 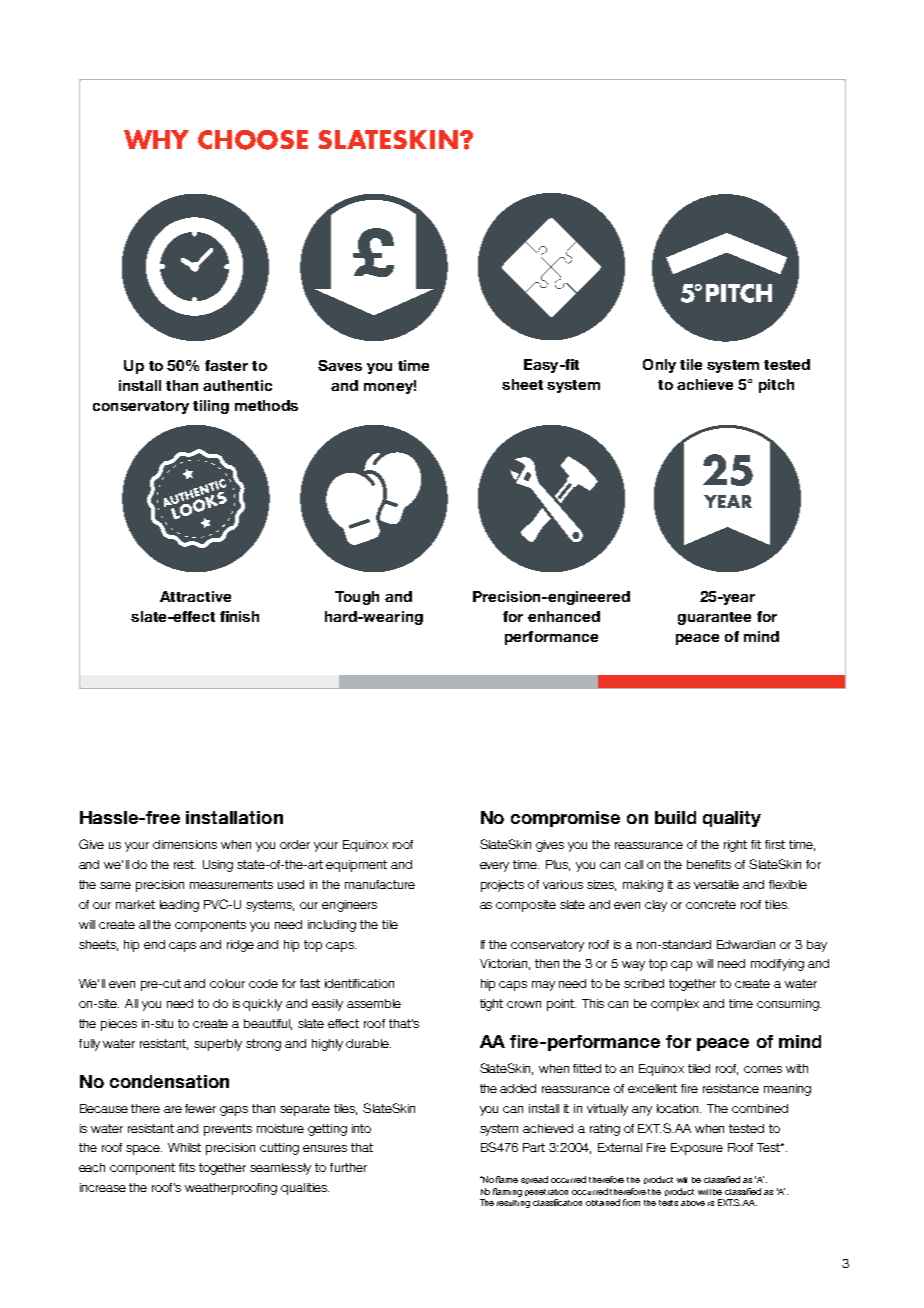 I want to click on CHOOSE, so click(x=253, y=140).
